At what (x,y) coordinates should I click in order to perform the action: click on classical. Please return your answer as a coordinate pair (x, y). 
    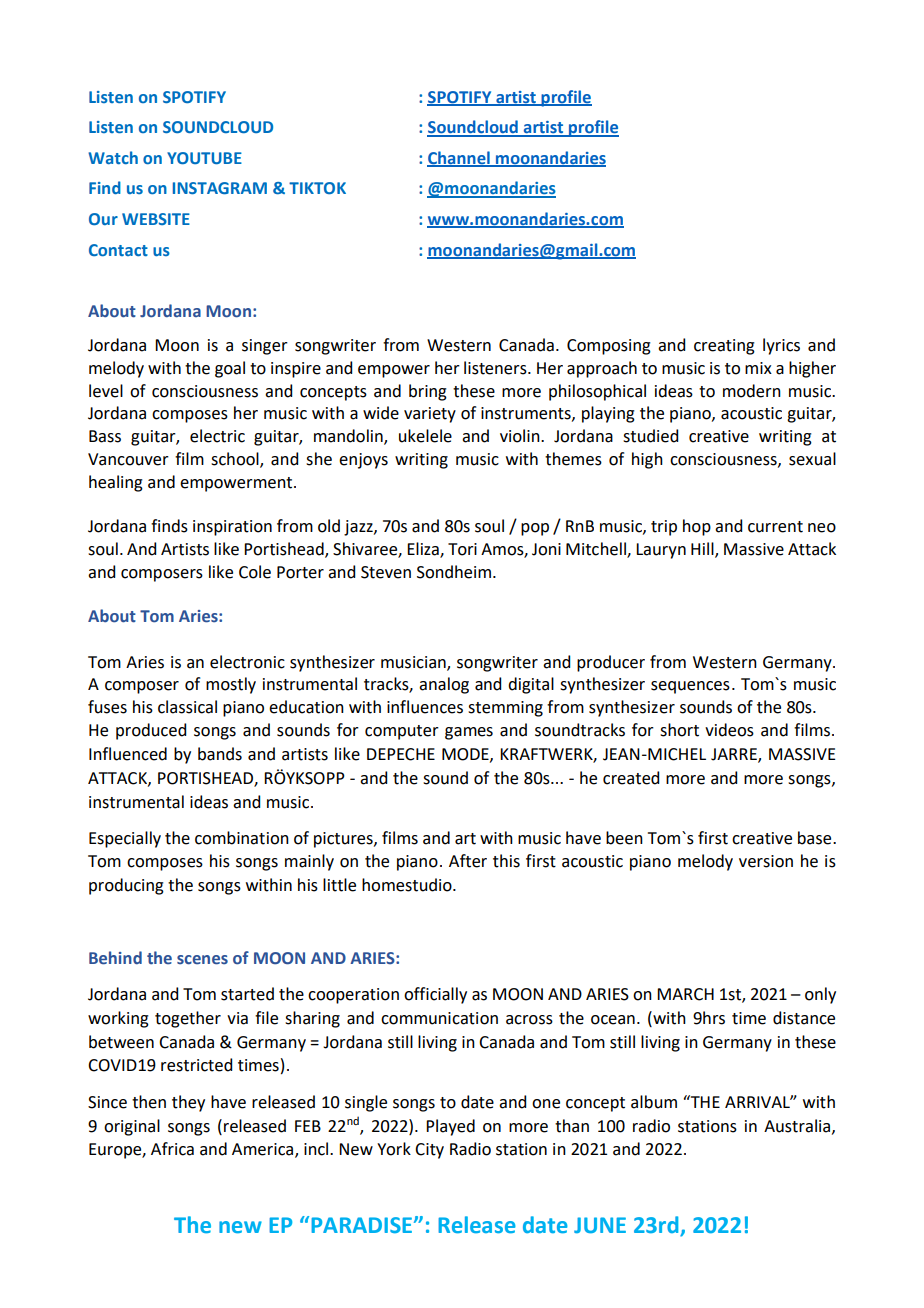
    Looking at the image, I should click on (187, 707).
